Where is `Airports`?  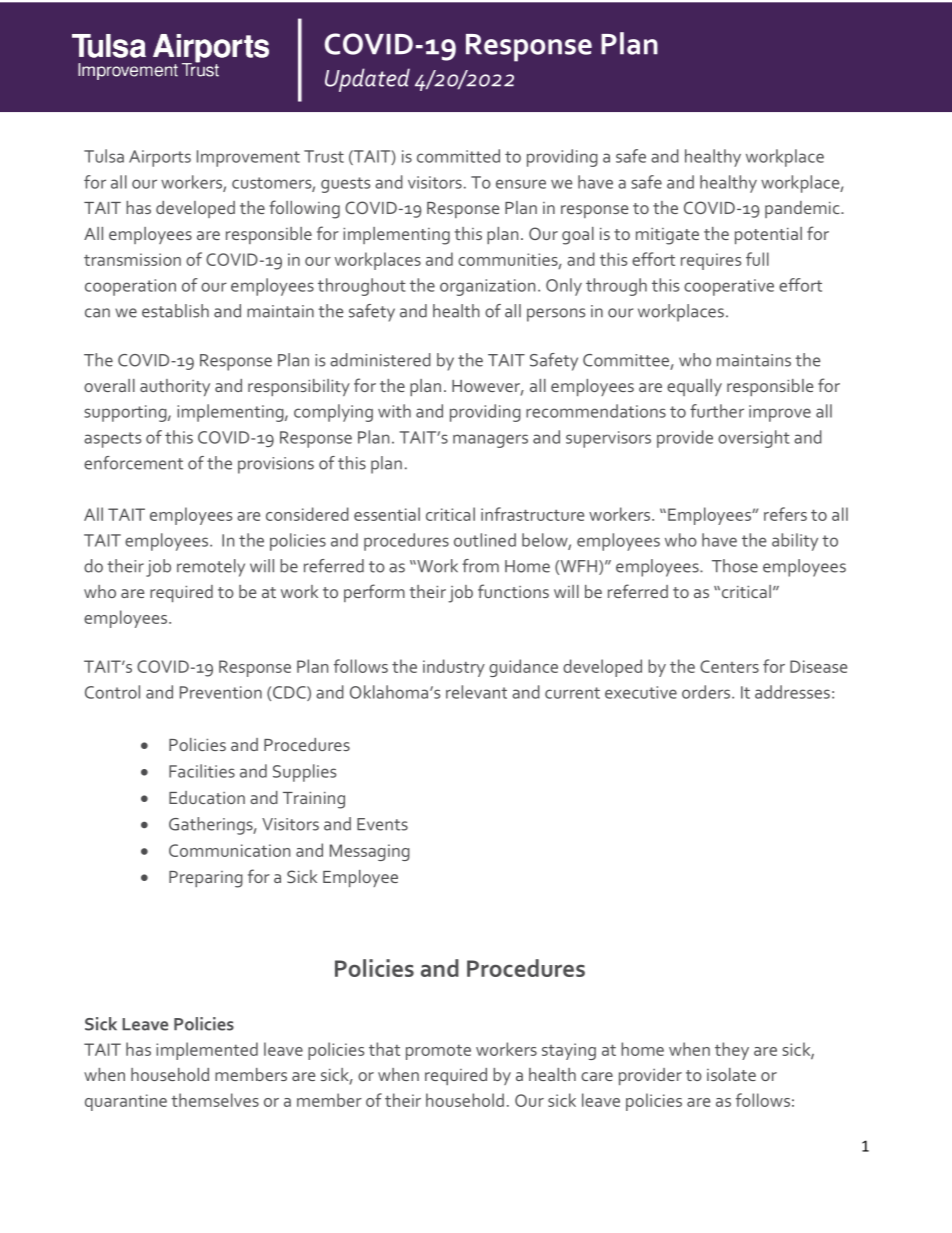
Airports is located at coordinates (160, 158).
